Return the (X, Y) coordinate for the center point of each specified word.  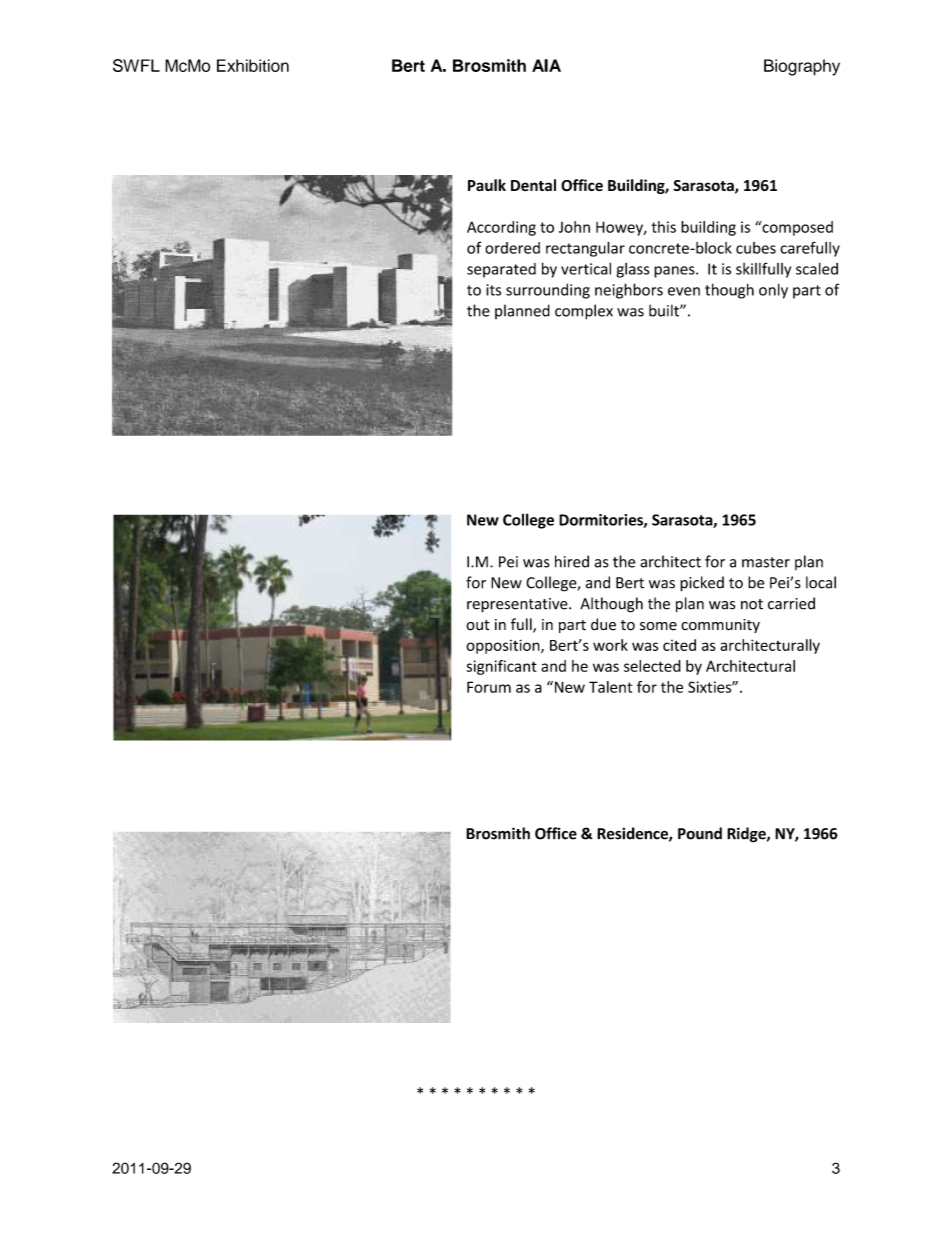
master (766, 562)
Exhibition (253, 65)
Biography (802, 67)
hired (572, 561)
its (493, 290)
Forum (489, 687)
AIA (546, 65)
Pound (700, 833)
